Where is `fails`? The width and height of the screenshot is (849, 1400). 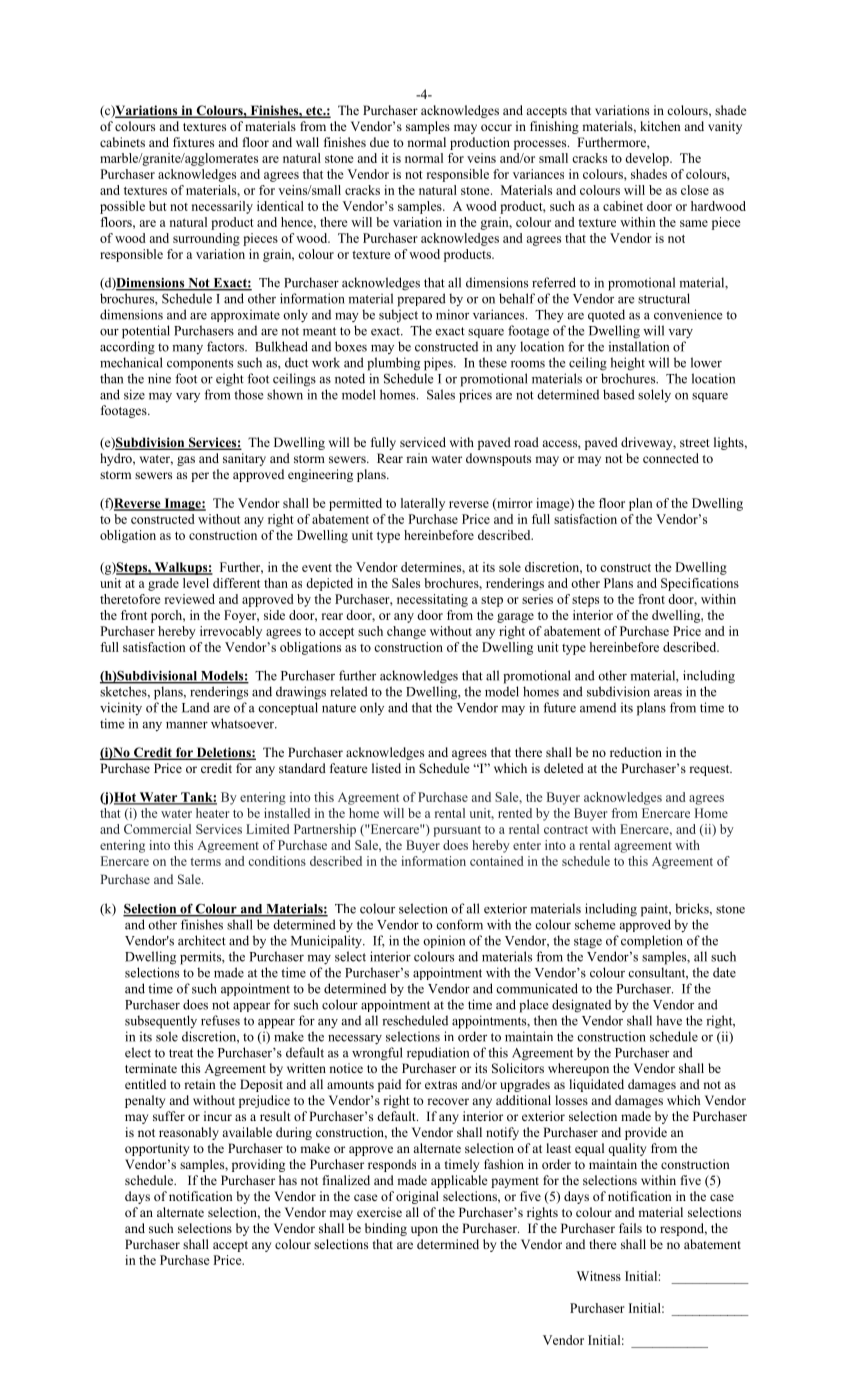 fails is located at coordinates (630, 1228).
